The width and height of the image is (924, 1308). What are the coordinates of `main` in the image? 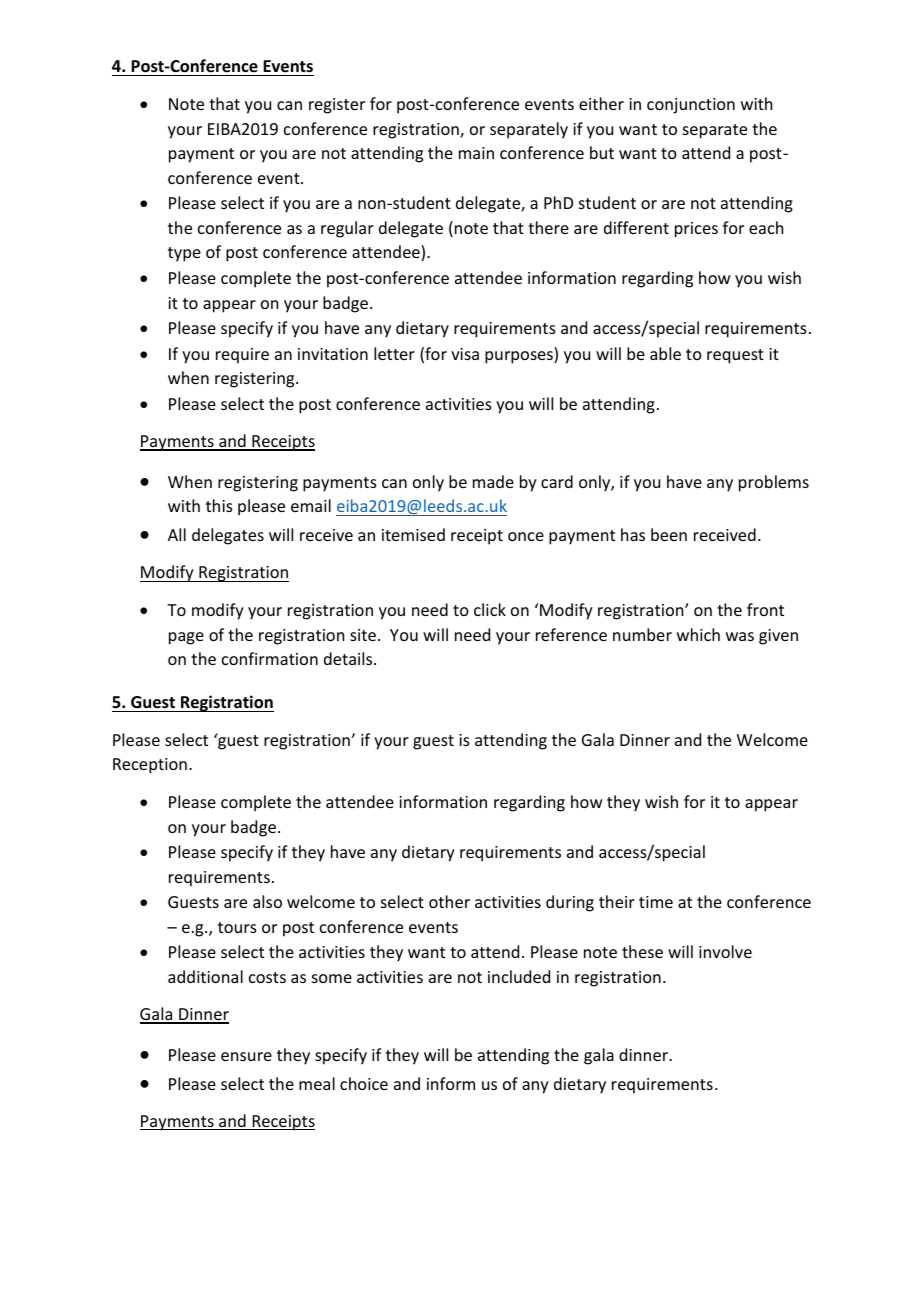 It's located at (476, 153).
